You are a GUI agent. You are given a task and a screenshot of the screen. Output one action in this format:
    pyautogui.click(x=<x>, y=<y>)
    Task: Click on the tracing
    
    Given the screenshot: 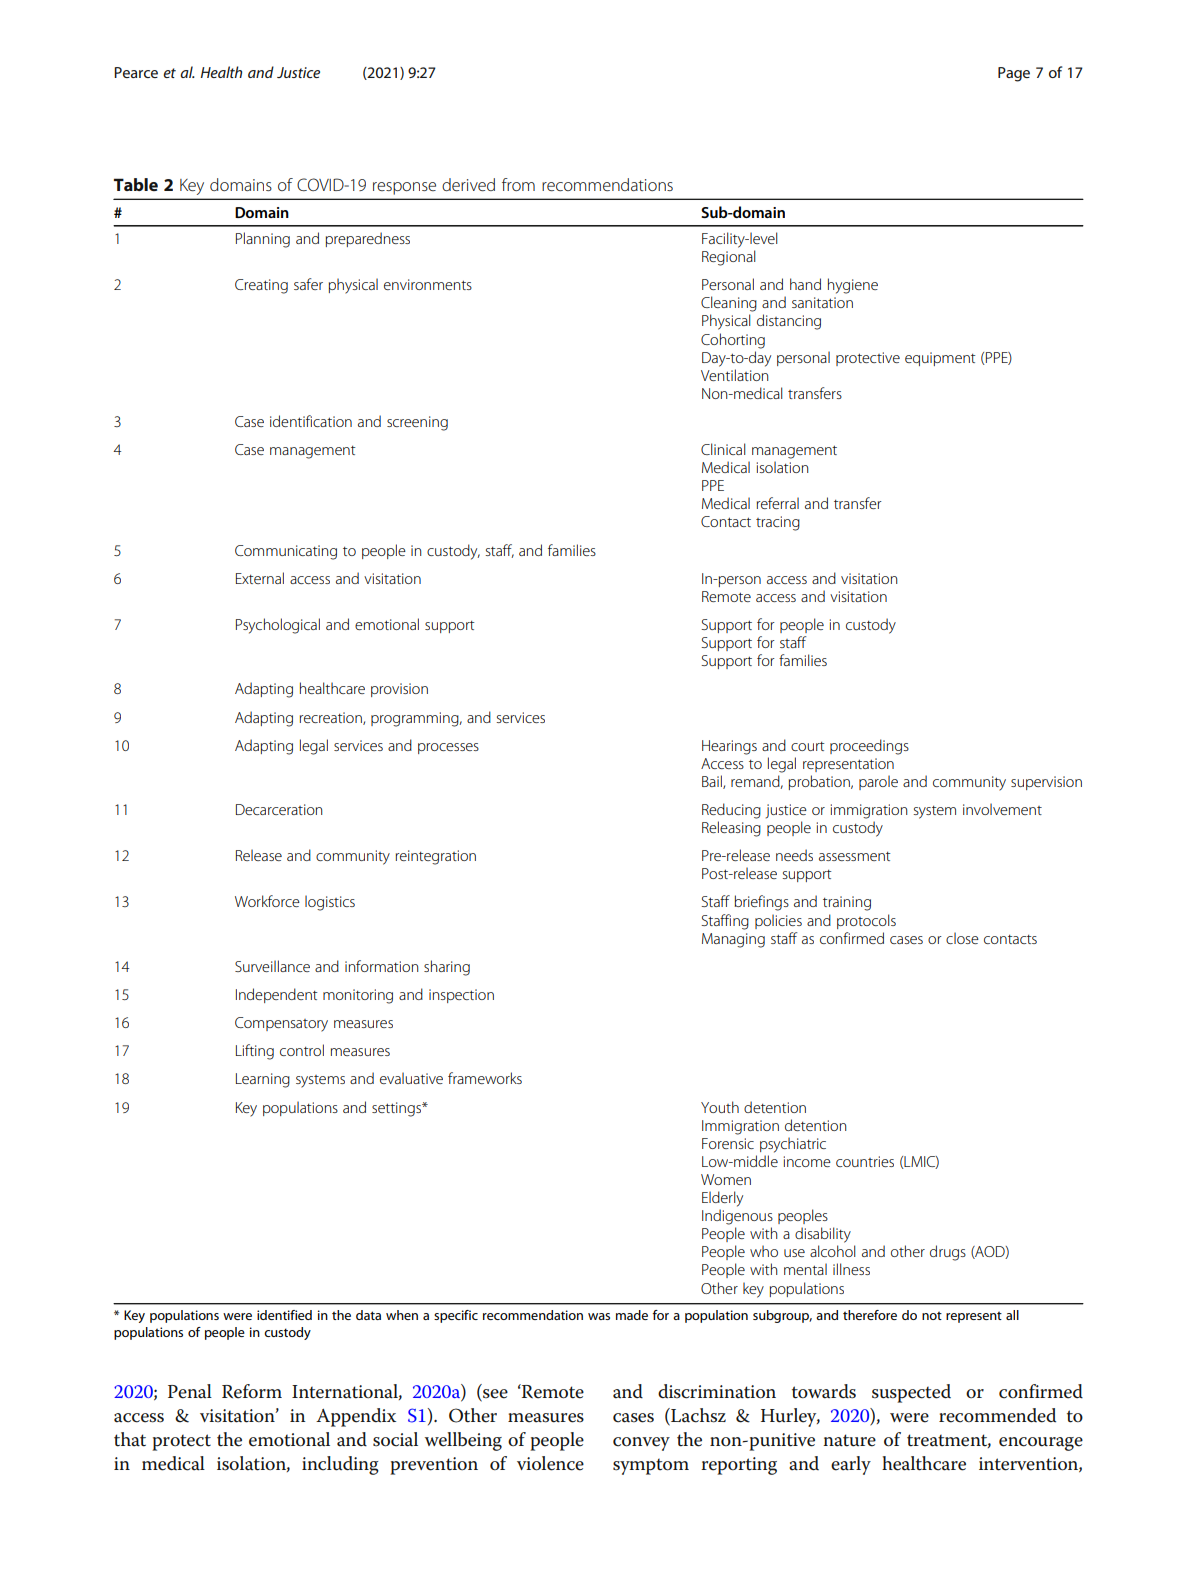 What is the action you would take?
    pyautogui.click(x=778, y=523)
